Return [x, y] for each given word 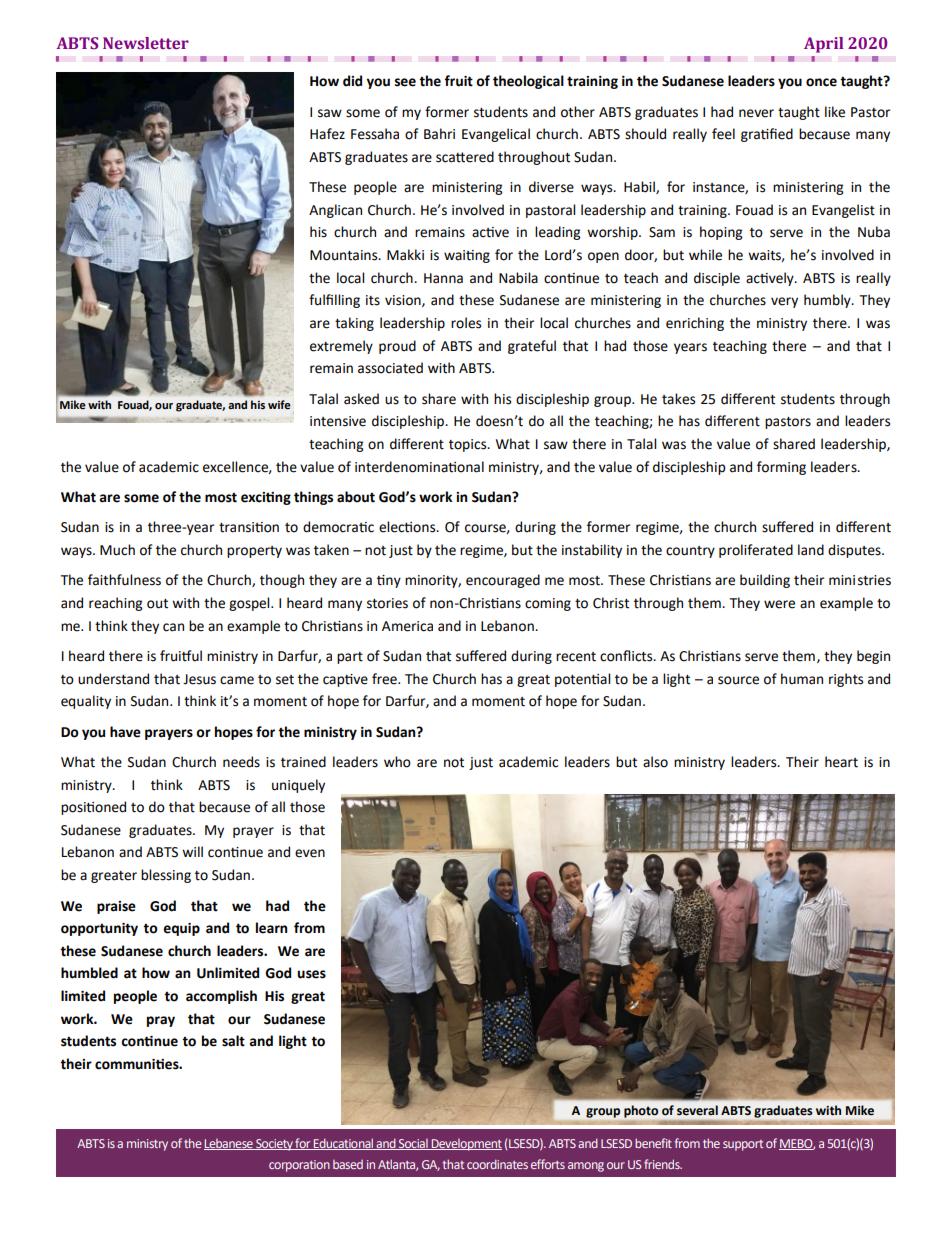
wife [279, 404]
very [784, 302]
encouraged [503, 581]
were [779, 604]
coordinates [497, 1164]
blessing [166, 876]
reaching [115, 604]
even [310, 853]
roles [466, 323]
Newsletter [146, 43]
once [821, 82]
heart [841, 762]
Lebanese [229, 1144]
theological [528, 82]
